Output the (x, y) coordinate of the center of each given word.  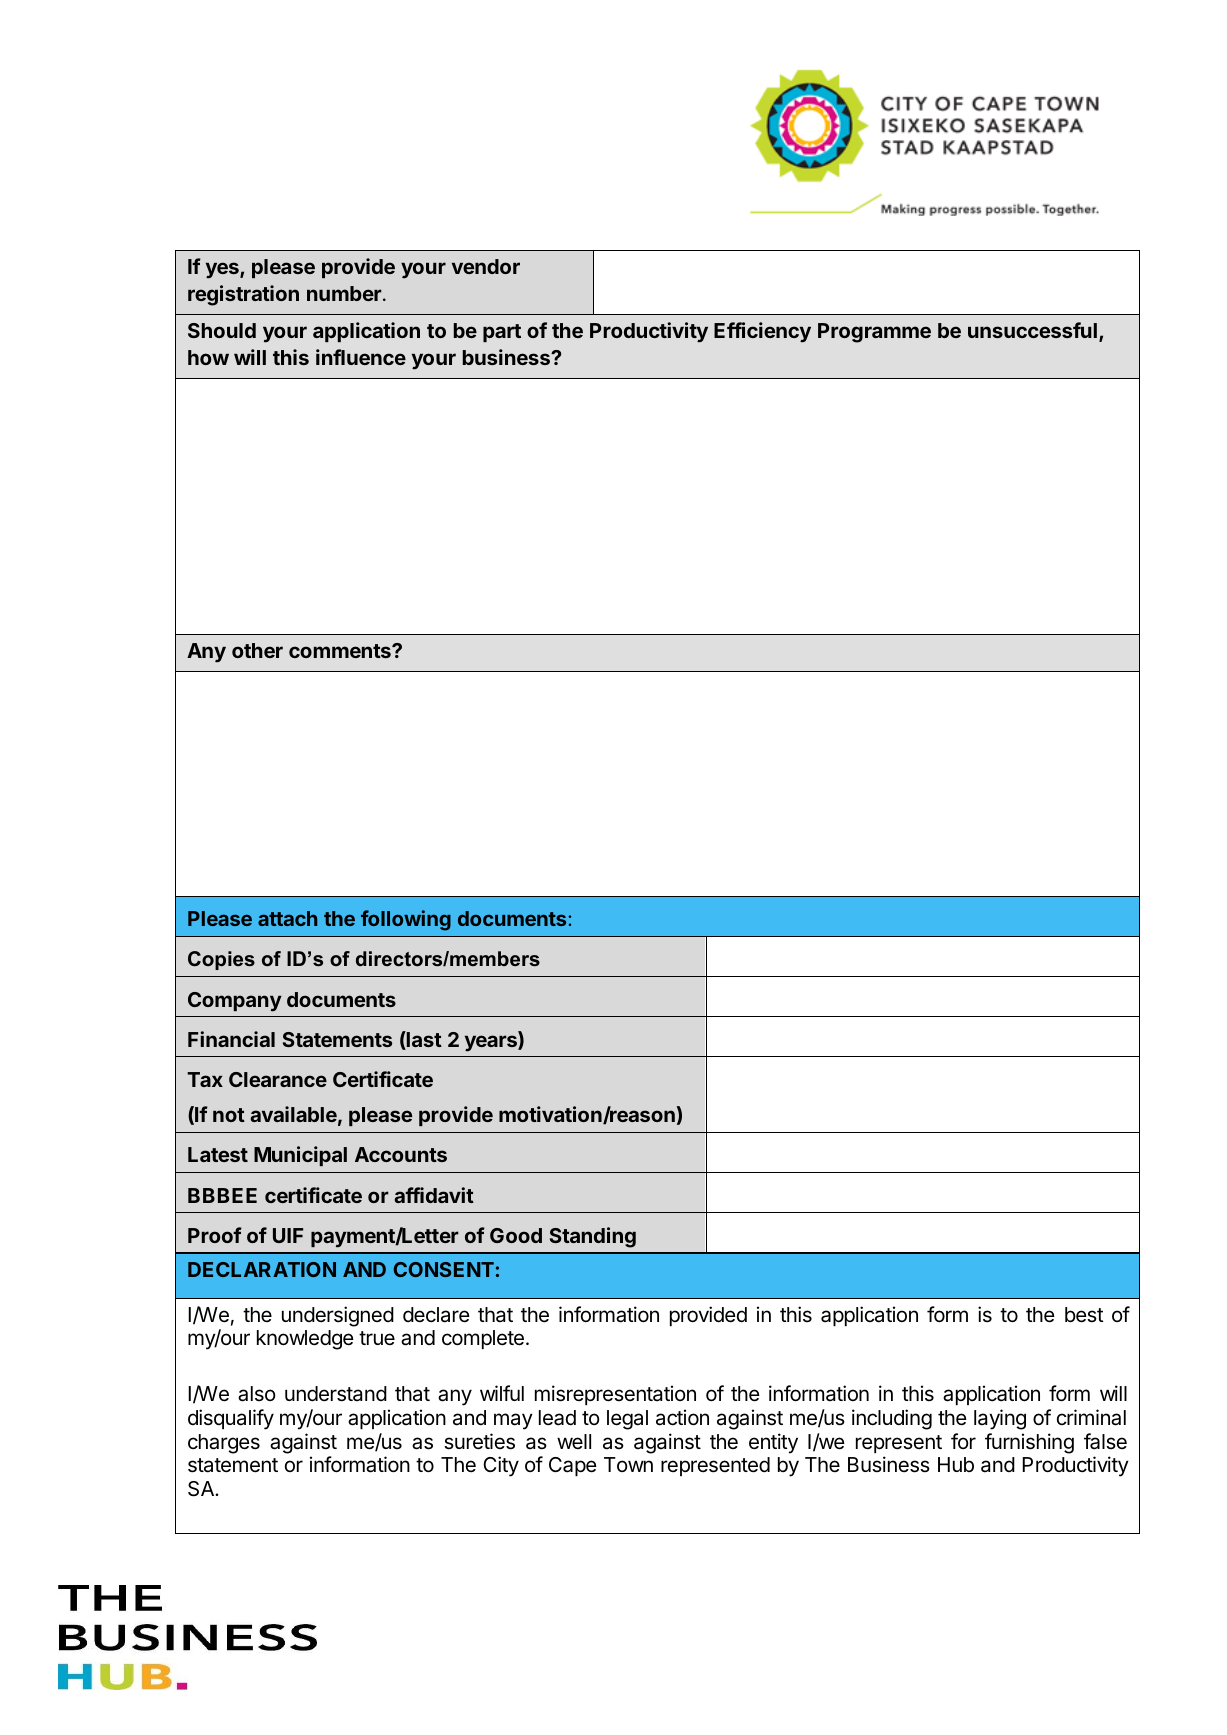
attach (287, 918)
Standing (593, 1237)
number (345, 293)
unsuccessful (1032, 330)
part (502, 333)
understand (336, 1394)
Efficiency (762, 332)
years (492, 1043)
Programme (874, 333)
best (1084, 1315)
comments (341, 651)
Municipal (300, 1156)
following (406, 920)
